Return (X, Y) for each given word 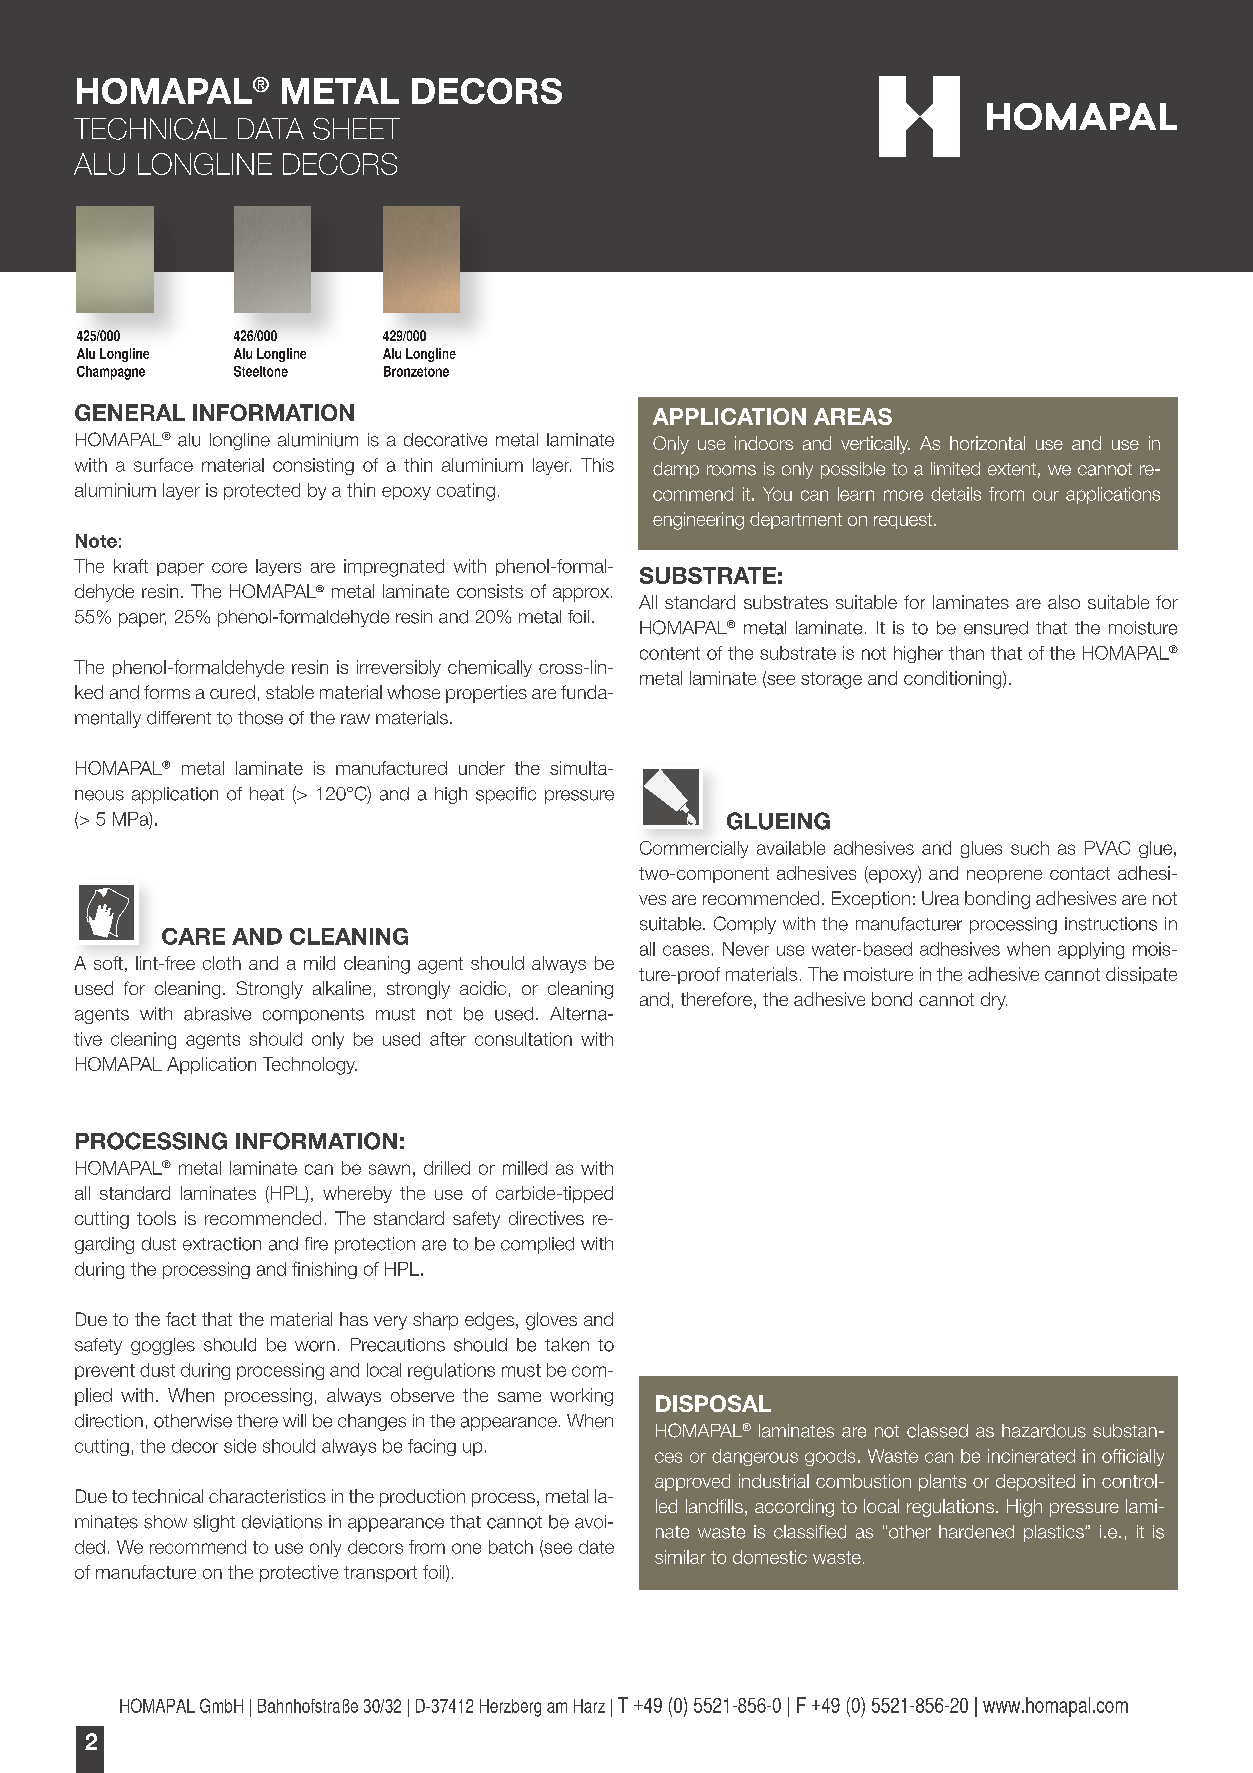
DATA (271, 128)
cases (686, 950)
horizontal (987, 443)
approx (581, 595)
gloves (551, 1321)
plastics (1055, 1533)
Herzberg (510, 1708)
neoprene (1004, 876)
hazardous (1044, 1431)
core (229, 568)
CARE (193, 936)
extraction (222, 1244)
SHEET (356, 129)
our (1046, 495)
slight (214, 1523)
